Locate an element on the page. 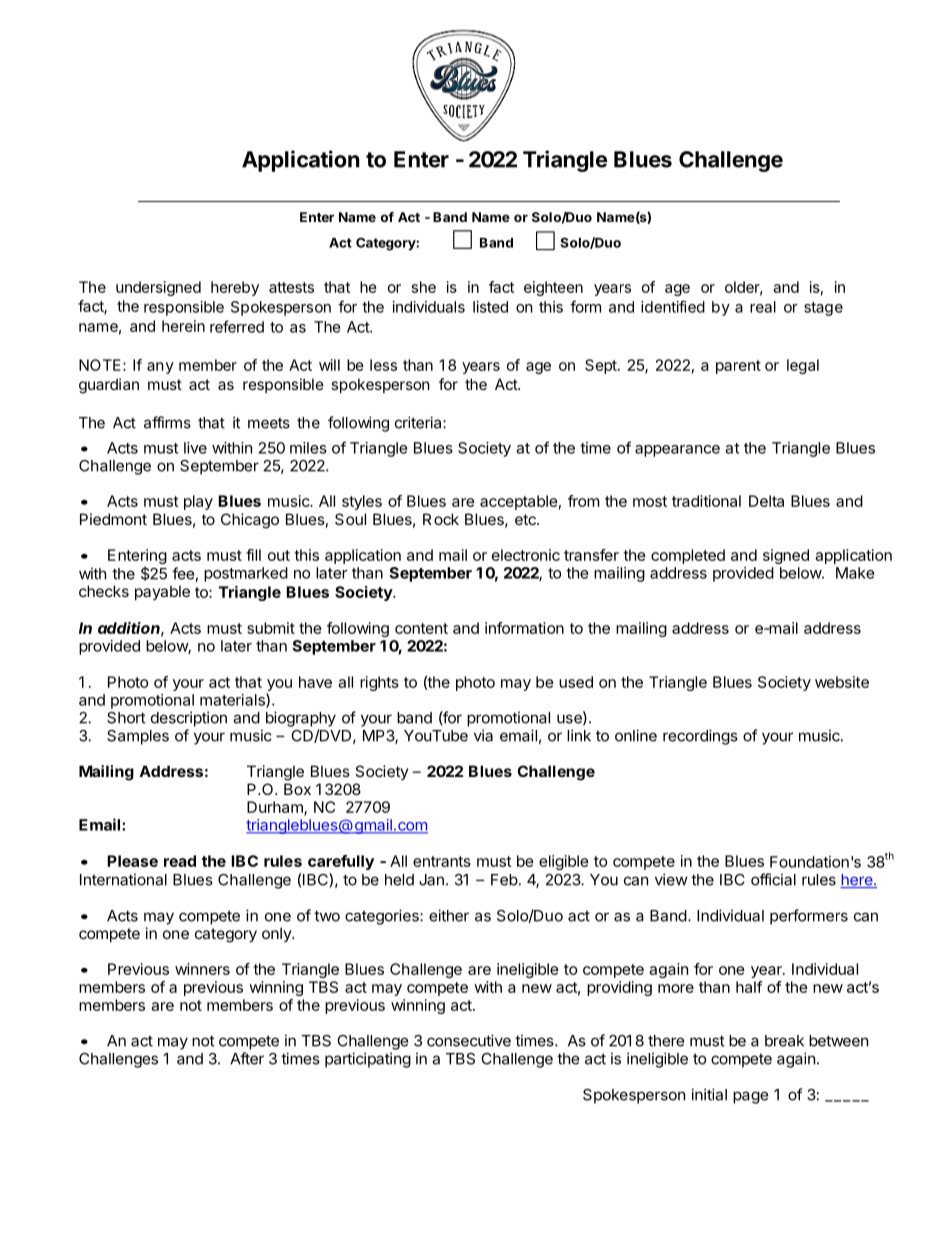 Image resolution: width=952 pixels, height=1233 pixels. Delta is located at coordinates (766, 501).
